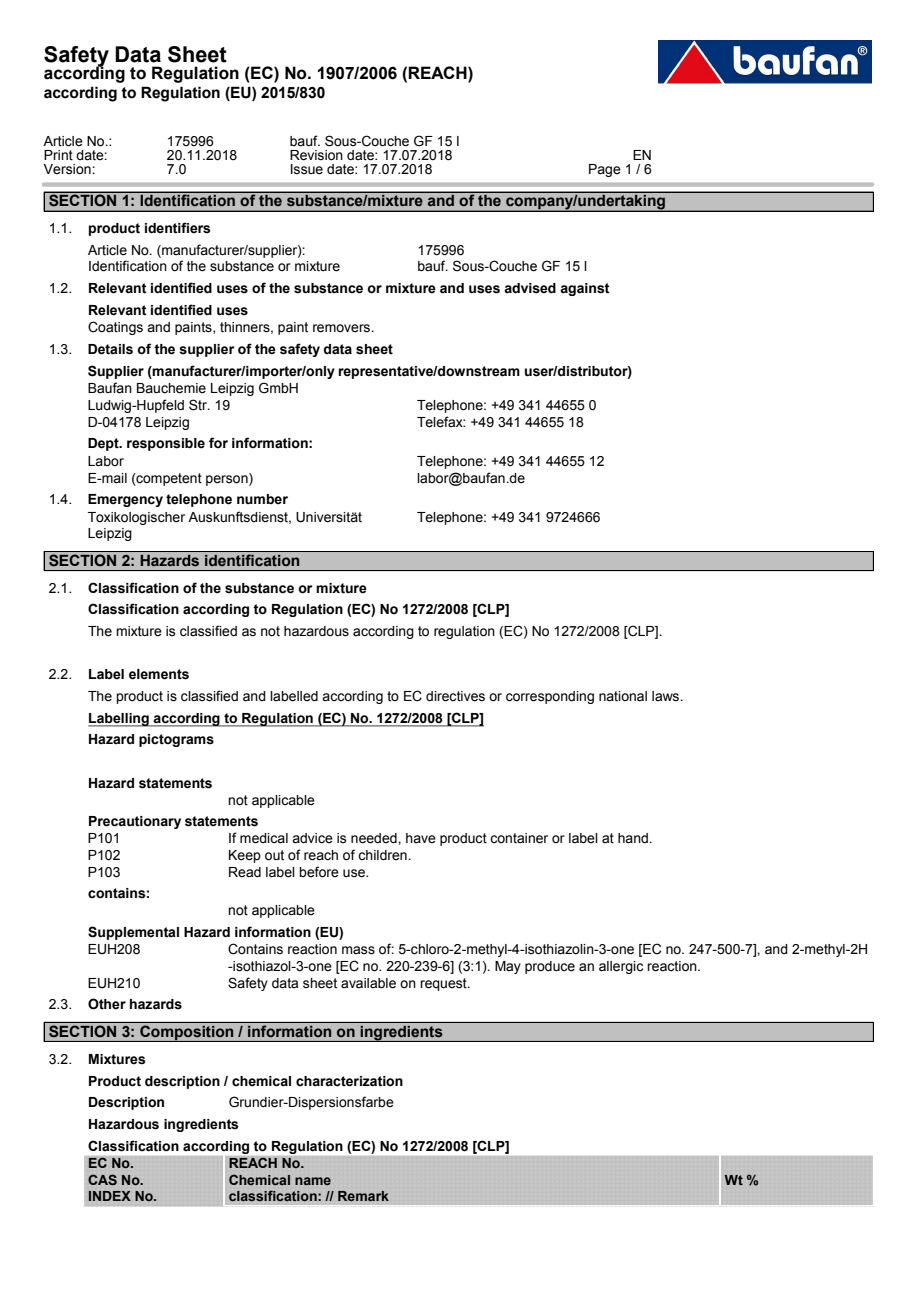  What do you see at coordinates (605, 170) in the image?
I see `Page` at bounding box center [605, 170].
